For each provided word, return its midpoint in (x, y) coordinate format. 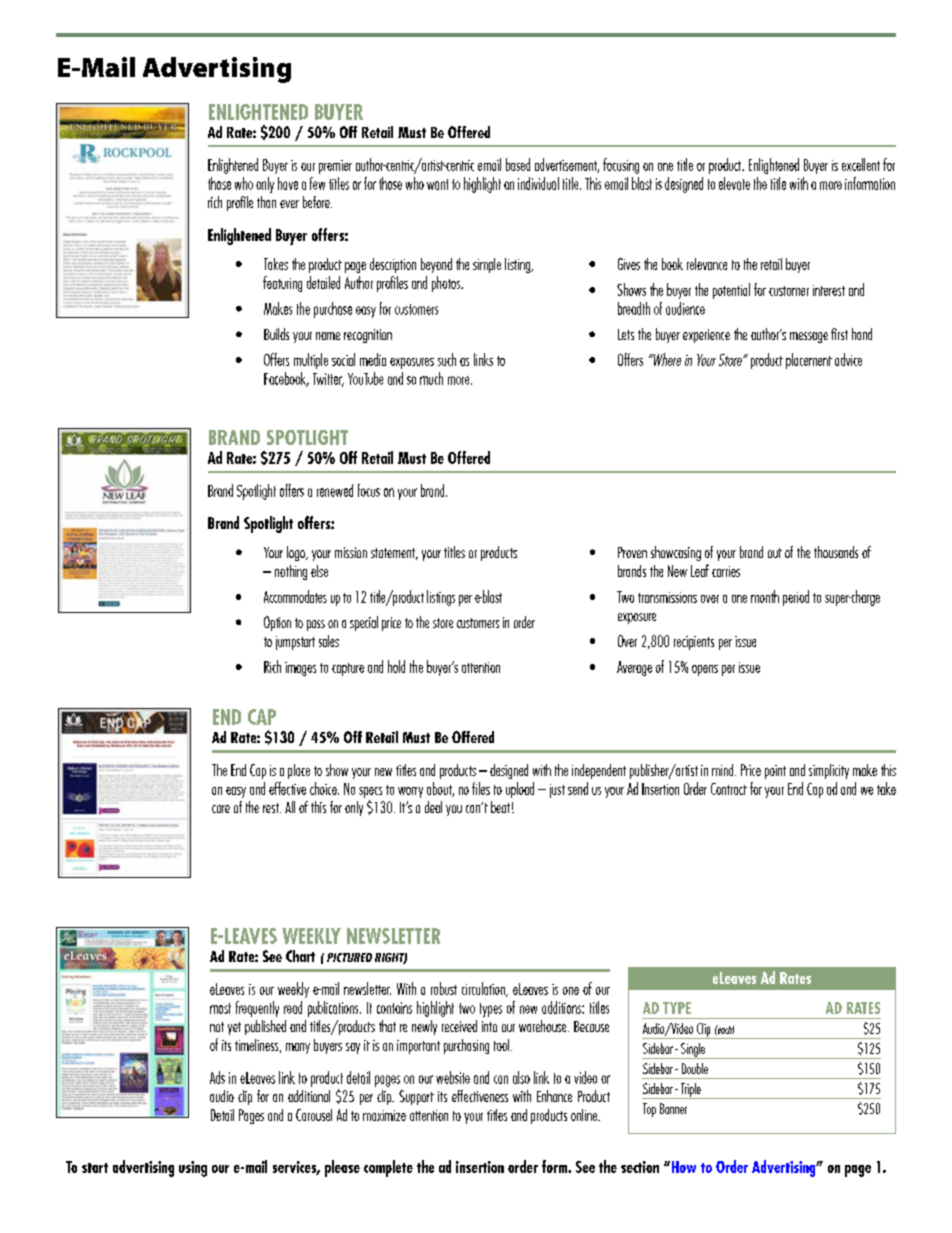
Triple (690, 1091)
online (585, 1115)
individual (538, 183)
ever (289, 204)
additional (309, 1096)
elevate (734, 183)
